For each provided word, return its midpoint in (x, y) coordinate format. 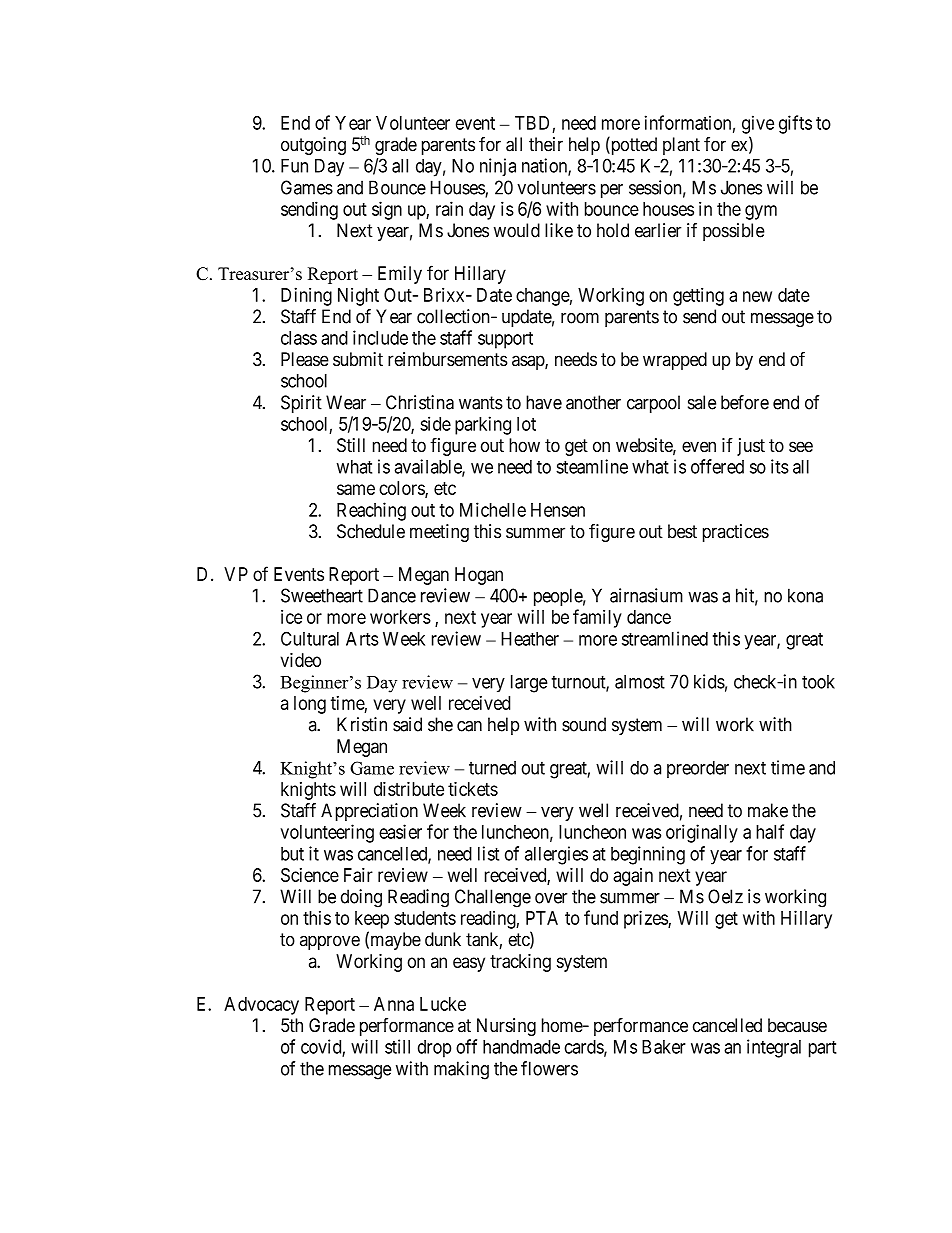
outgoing (313, 146)
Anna (394, 1004)
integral (774, 1048)
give (758, 124)
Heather (530, 639)
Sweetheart (322, 595)
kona (805, 595)
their (546, 144)
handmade (521, 1047)
